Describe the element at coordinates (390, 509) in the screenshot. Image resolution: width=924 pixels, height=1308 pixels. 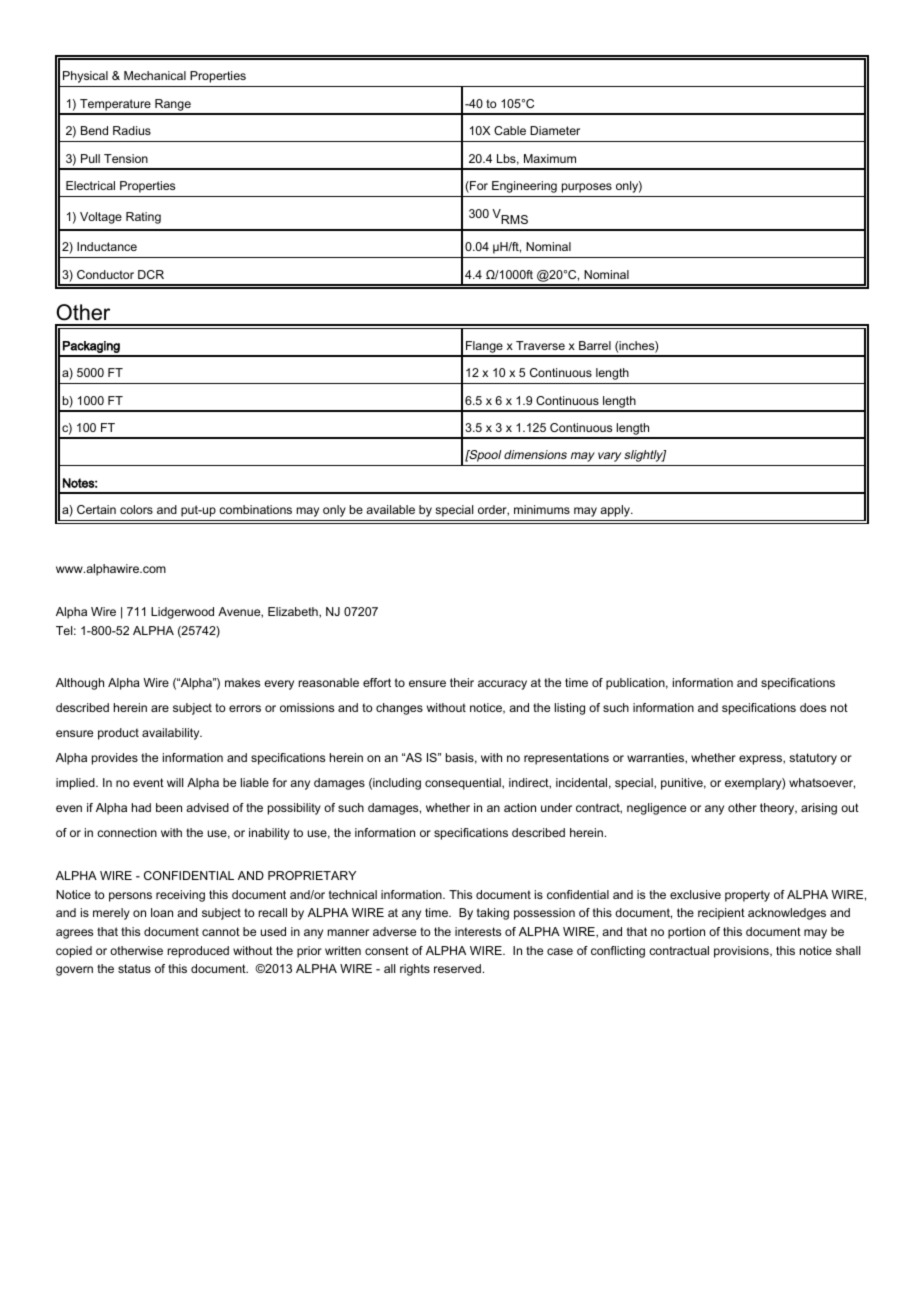
I see `available` at that location.
